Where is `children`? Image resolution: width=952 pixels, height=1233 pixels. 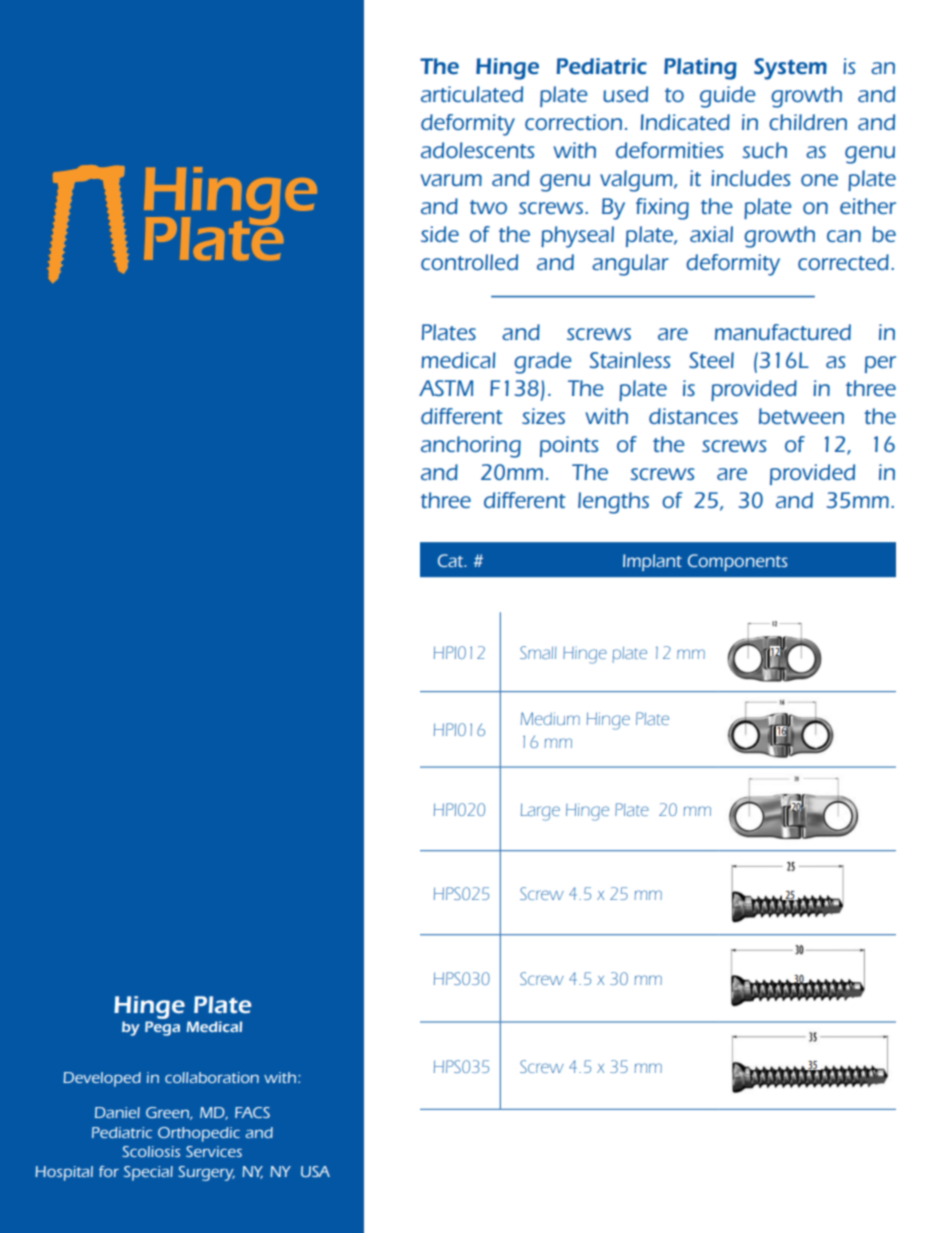
children is located at coordinates (808, 122).
